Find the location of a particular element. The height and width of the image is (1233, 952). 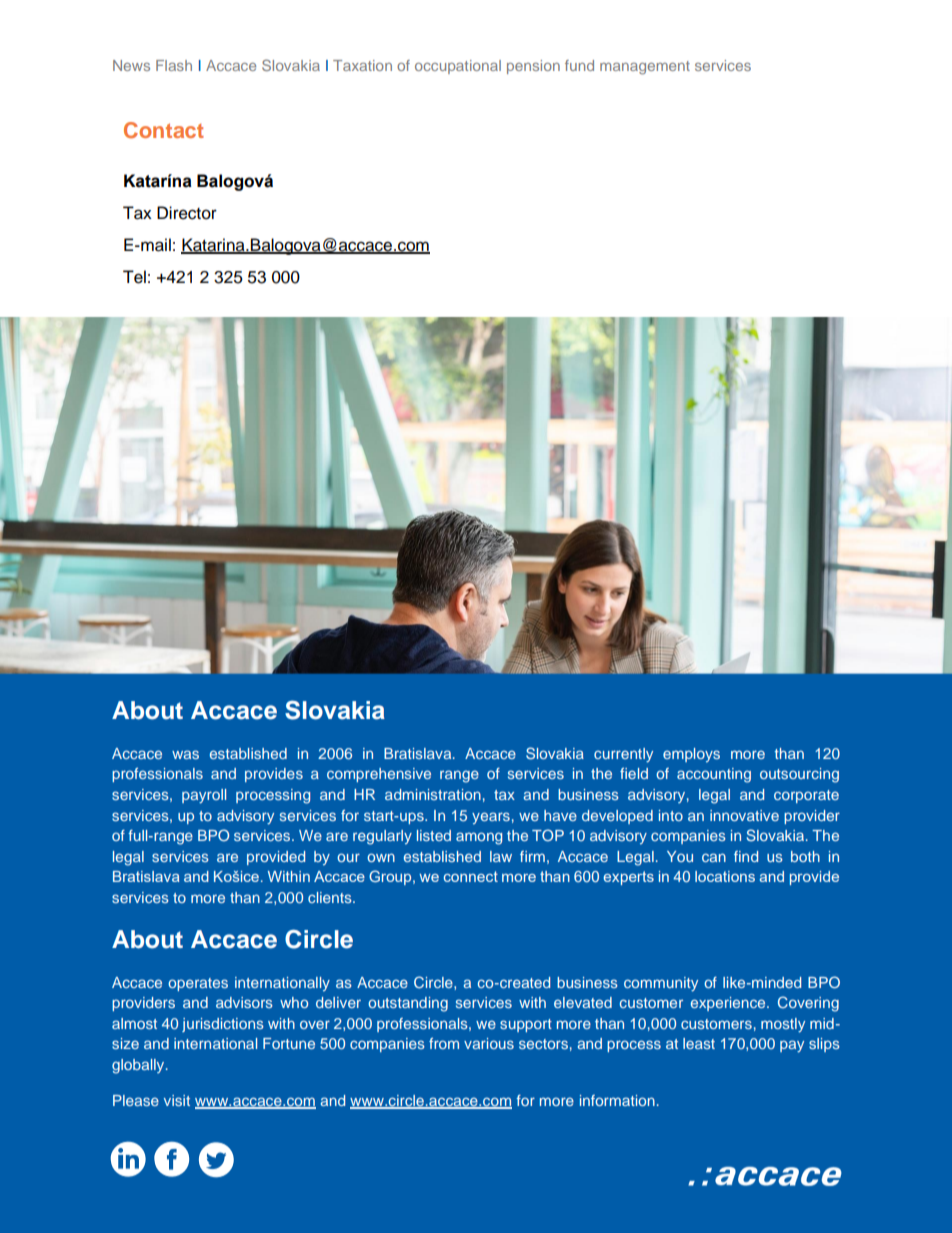

innovative is located at coordinates (744, 815).
